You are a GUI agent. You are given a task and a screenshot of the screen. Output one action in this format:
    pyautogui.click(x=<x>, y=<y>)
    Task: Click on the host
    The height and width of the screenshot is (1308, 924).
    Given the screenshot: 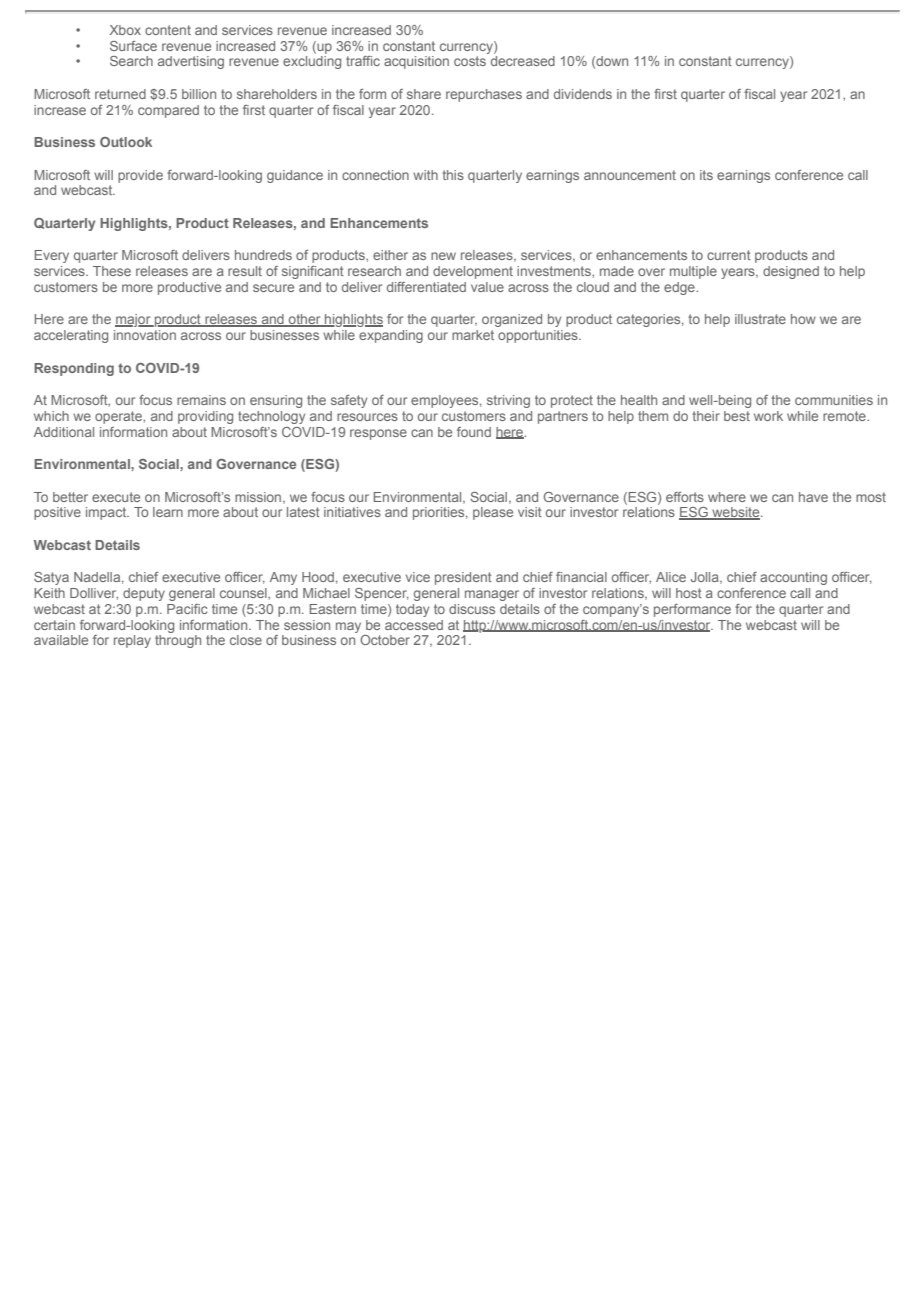 What is the action you would take?
    pyautogui.click(x=689, y=593)
